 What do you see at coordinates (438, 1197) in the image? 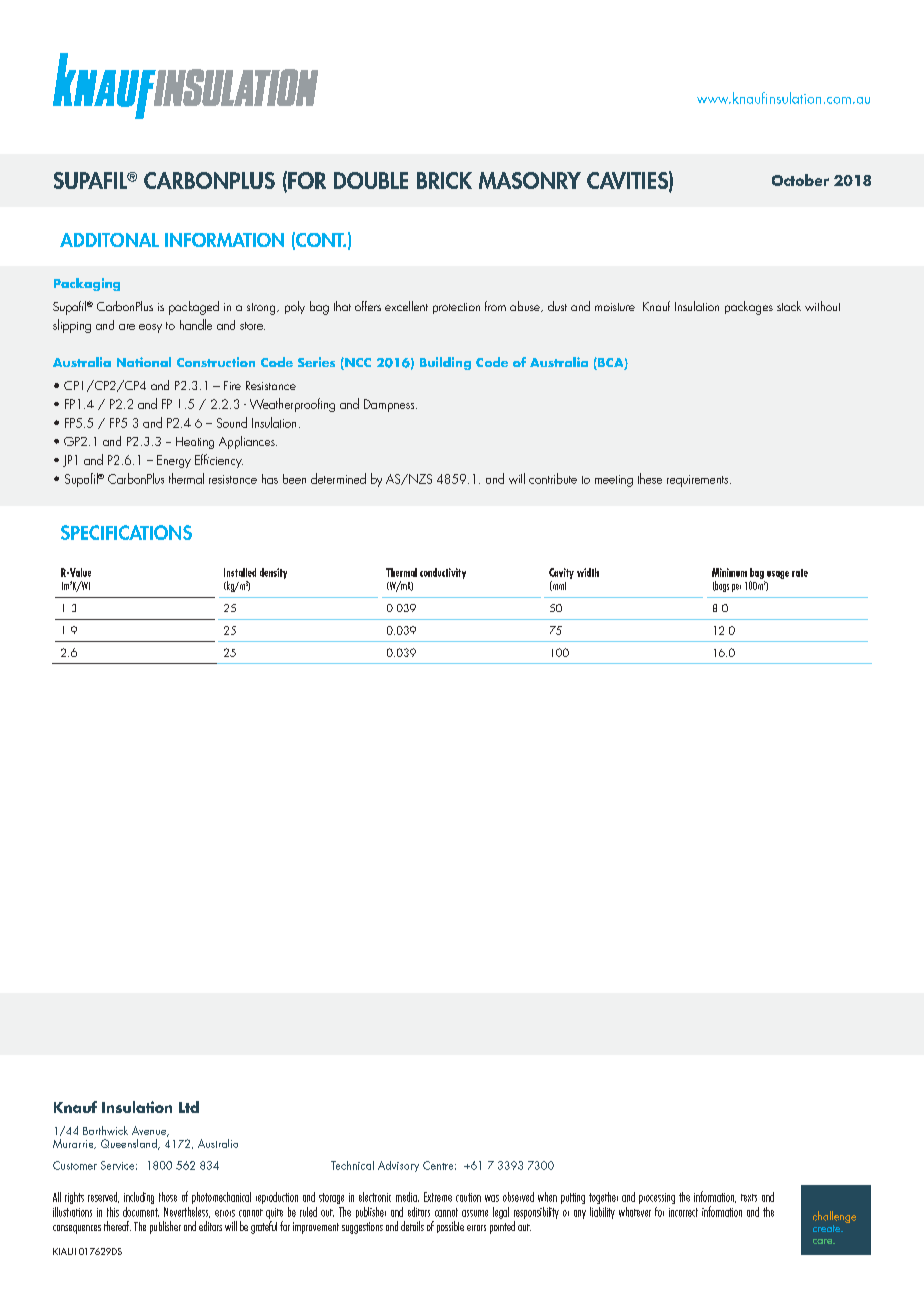
I see `Extreme` at bounding box center [438, 1197].
